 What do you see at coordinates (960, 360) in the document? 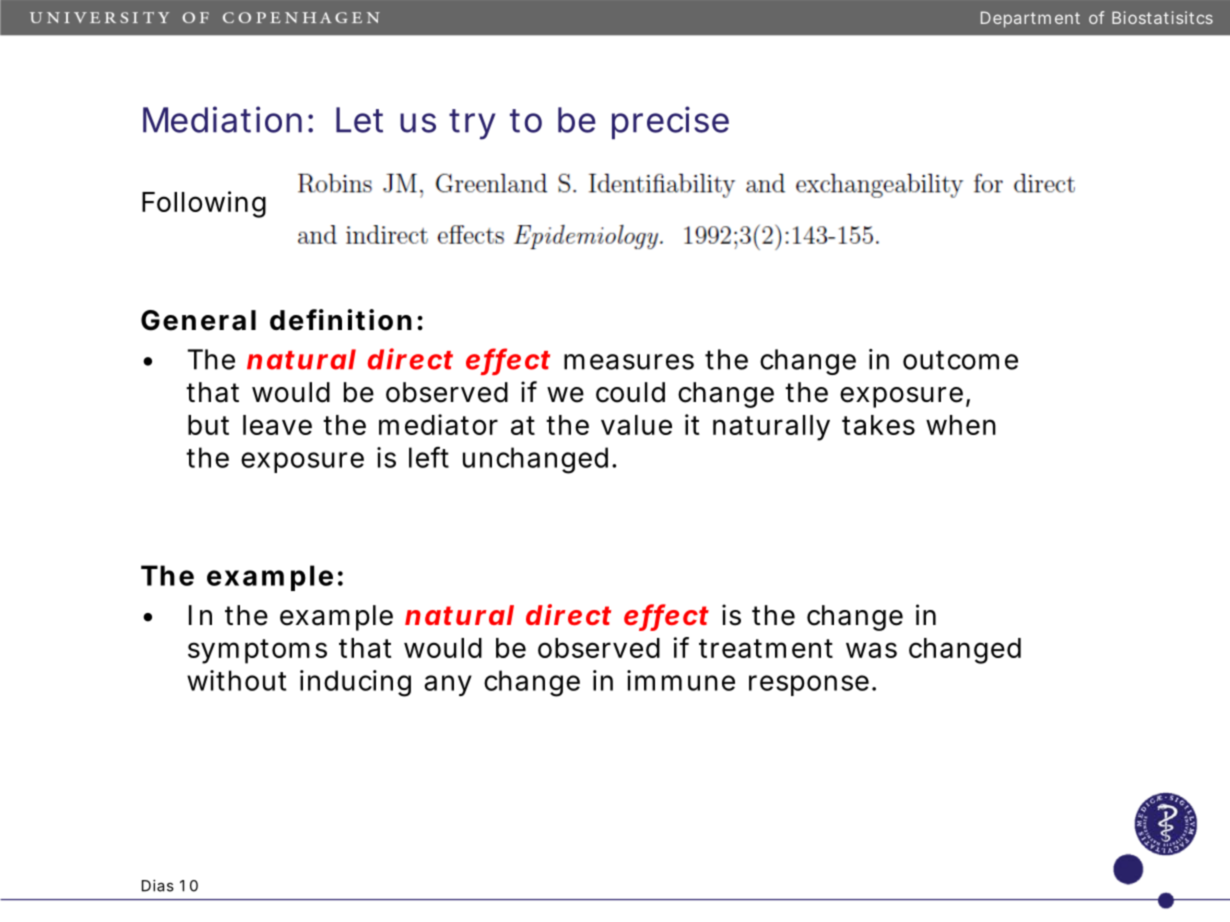
I see `outcome` at bounding box center [960, 360].
